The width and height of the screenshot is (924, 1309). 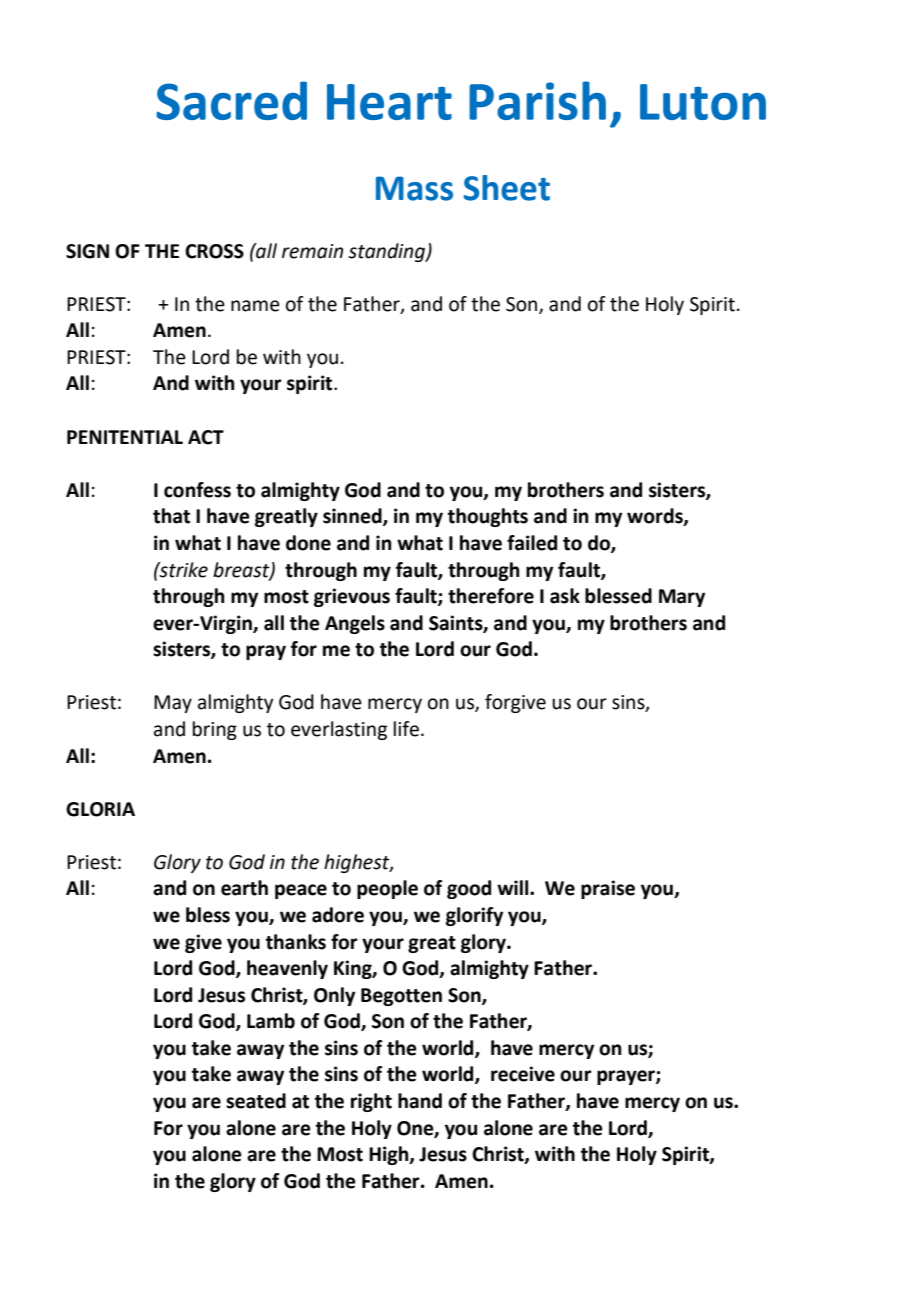 What do you see at coordinates (608, 889) in the screenshot?
I see `praise` at bounding box center [608, 889].
